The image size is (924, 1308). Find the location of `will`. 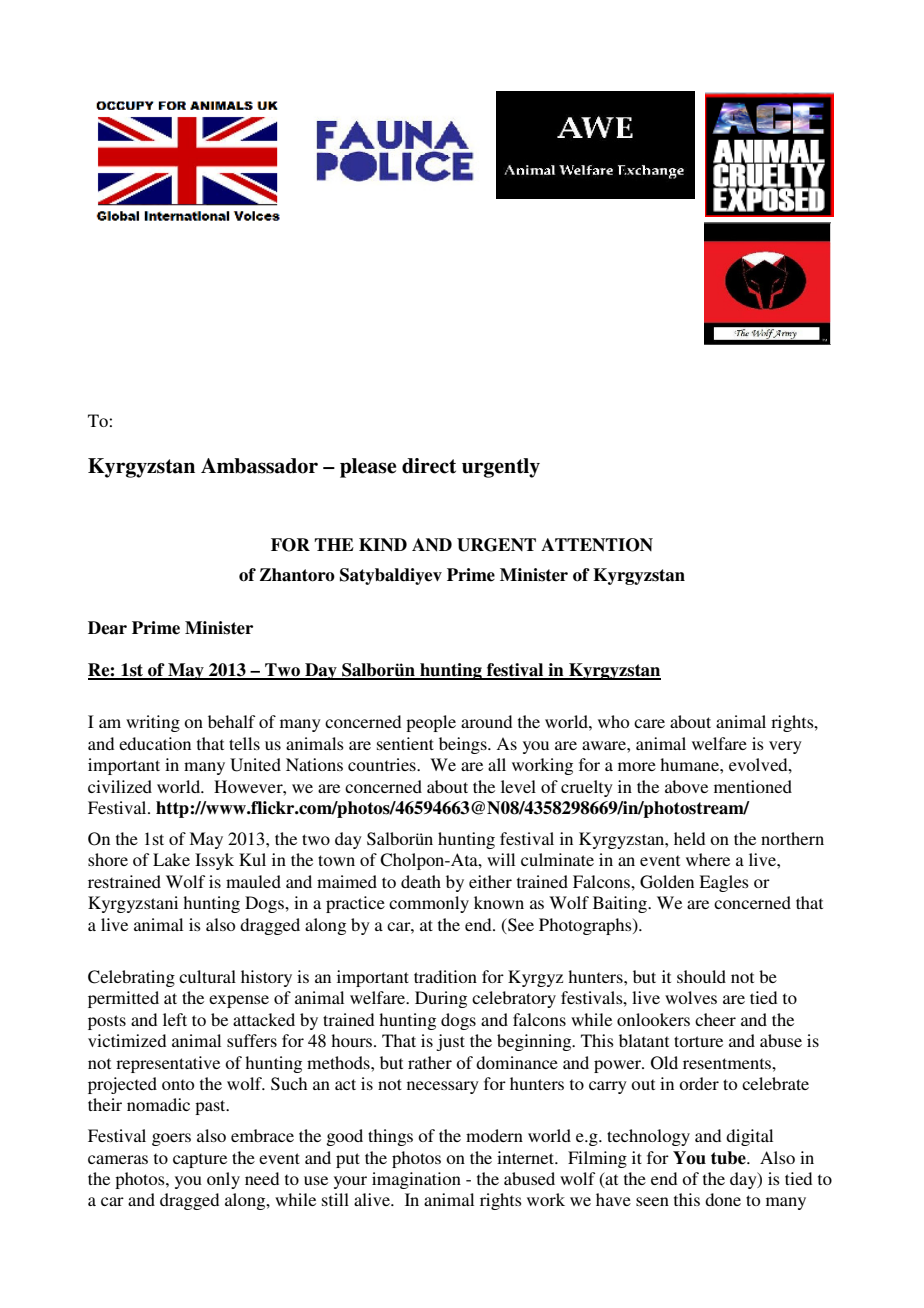

will is located at coordinates (501, 859).
